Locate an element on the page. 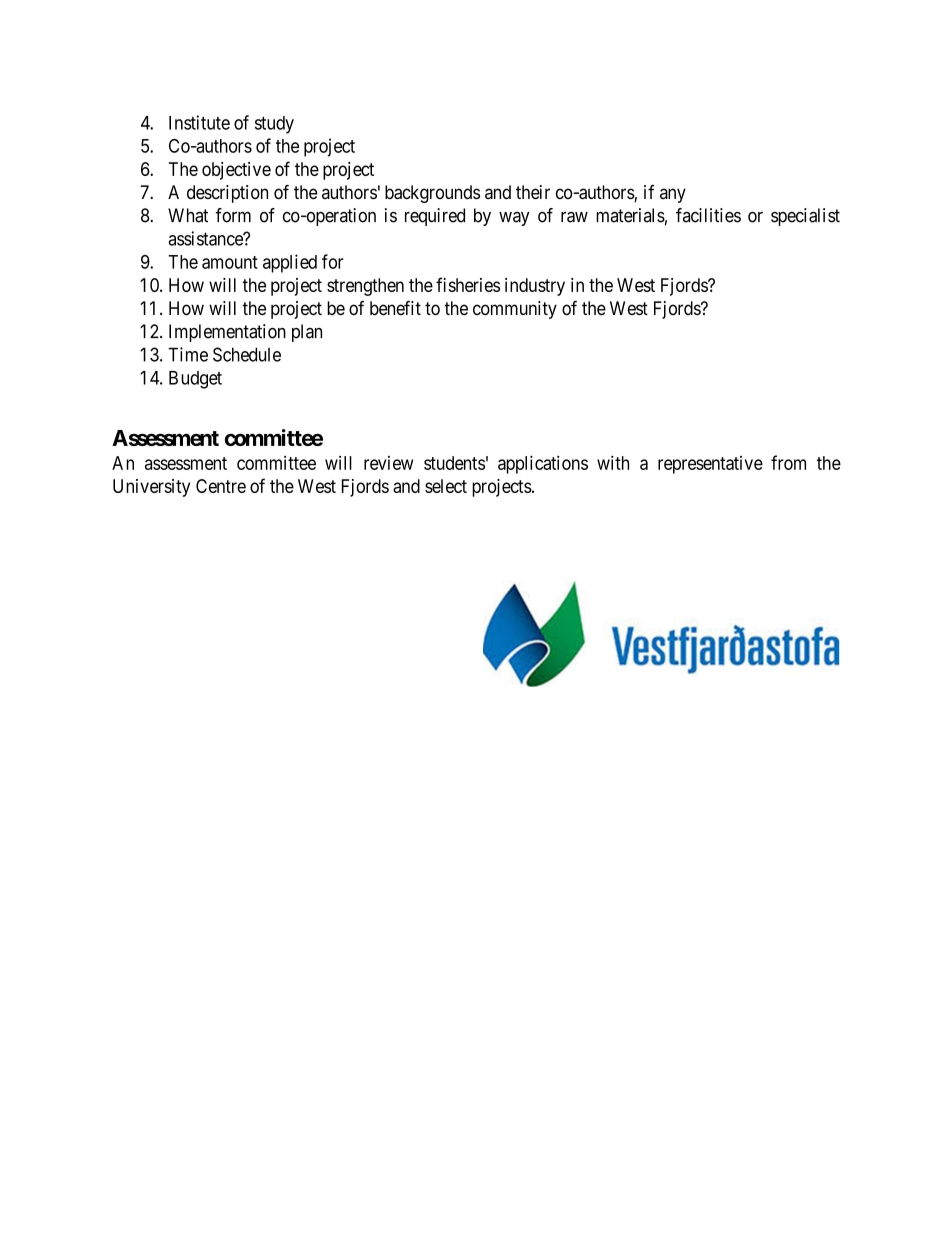 The image size is (952, 1233). any is located at coordinates (673, 195).
